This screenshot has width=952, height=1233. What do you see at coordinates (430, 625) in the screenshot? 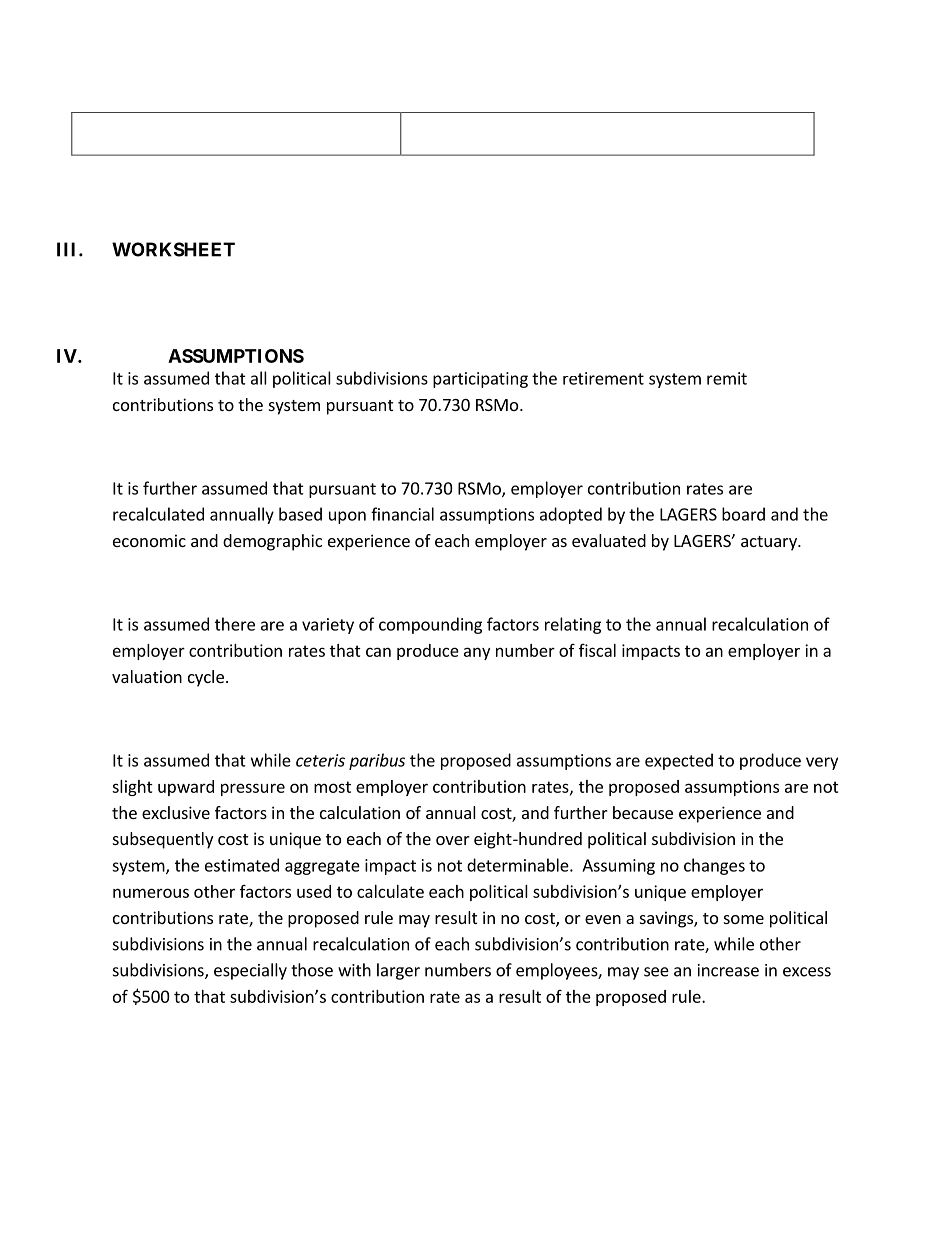
I see `compounding` at bounding box center [430, 625].
